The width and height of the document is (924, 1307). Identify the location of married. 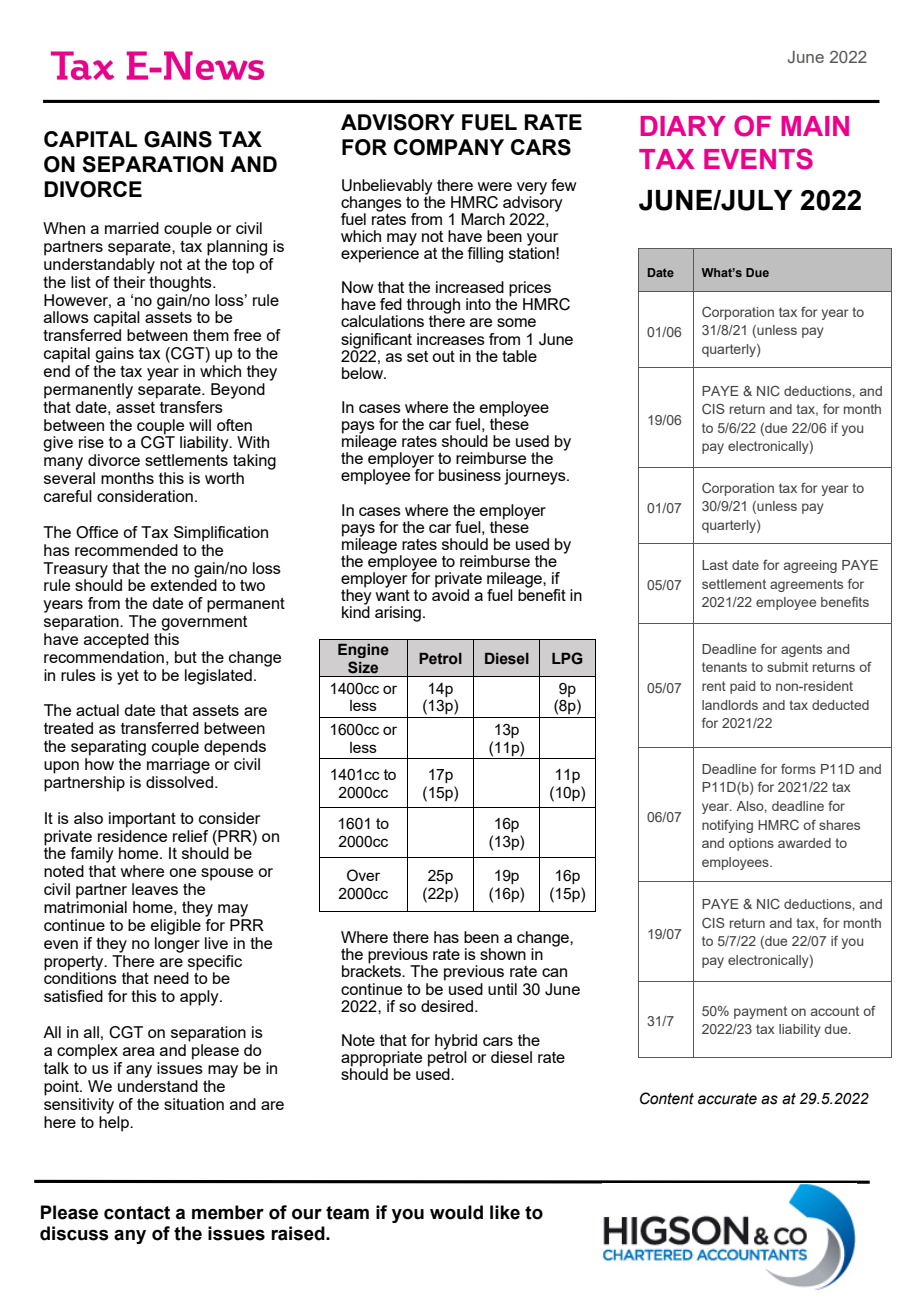
(132, 228).
